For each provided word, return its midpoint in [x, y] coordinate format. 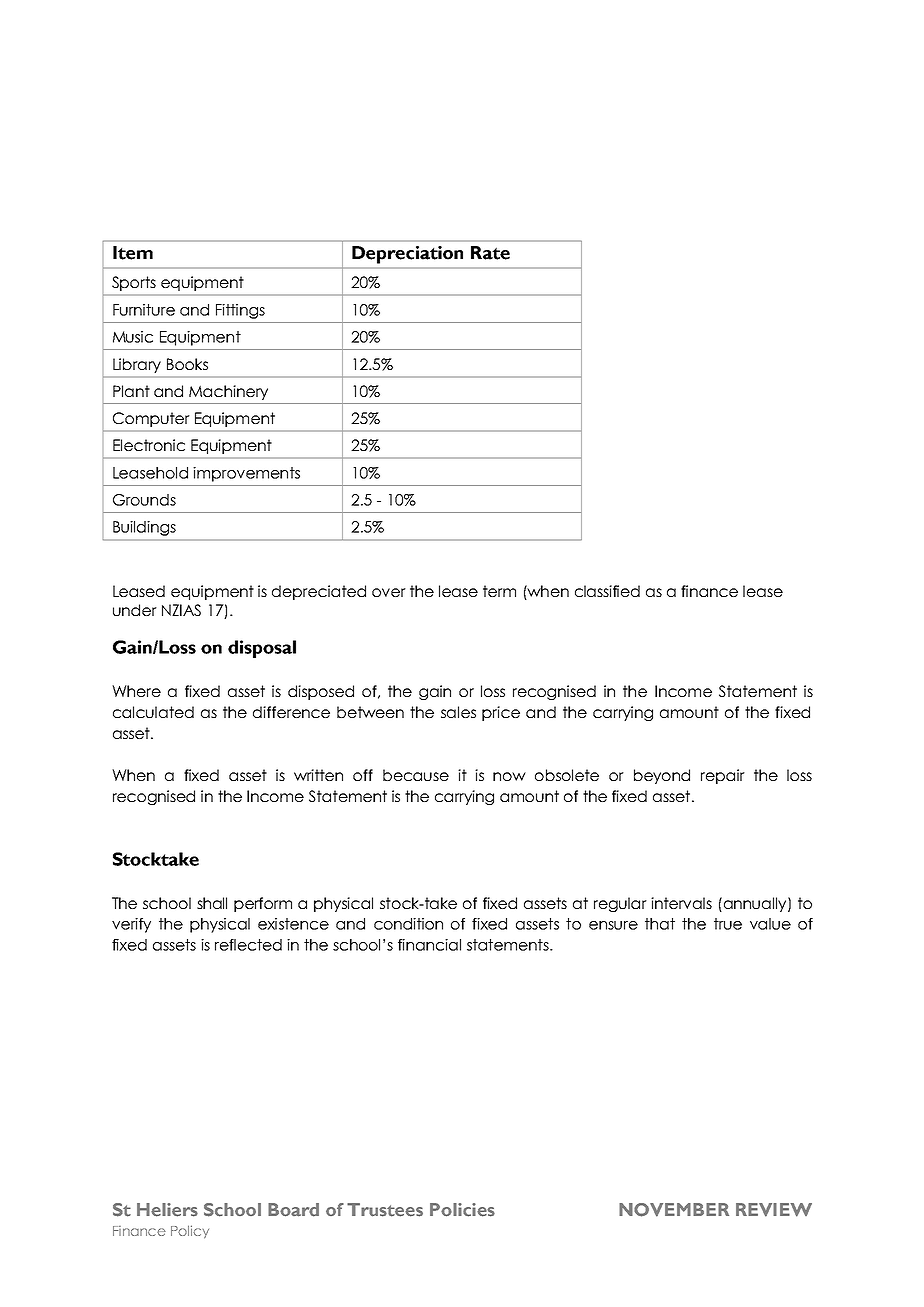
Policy [190, 1232]
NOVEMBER [674, 1210]
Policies [462, 1210]
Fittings [240, 311]
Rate [490, 253]
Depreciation [407, 255]
